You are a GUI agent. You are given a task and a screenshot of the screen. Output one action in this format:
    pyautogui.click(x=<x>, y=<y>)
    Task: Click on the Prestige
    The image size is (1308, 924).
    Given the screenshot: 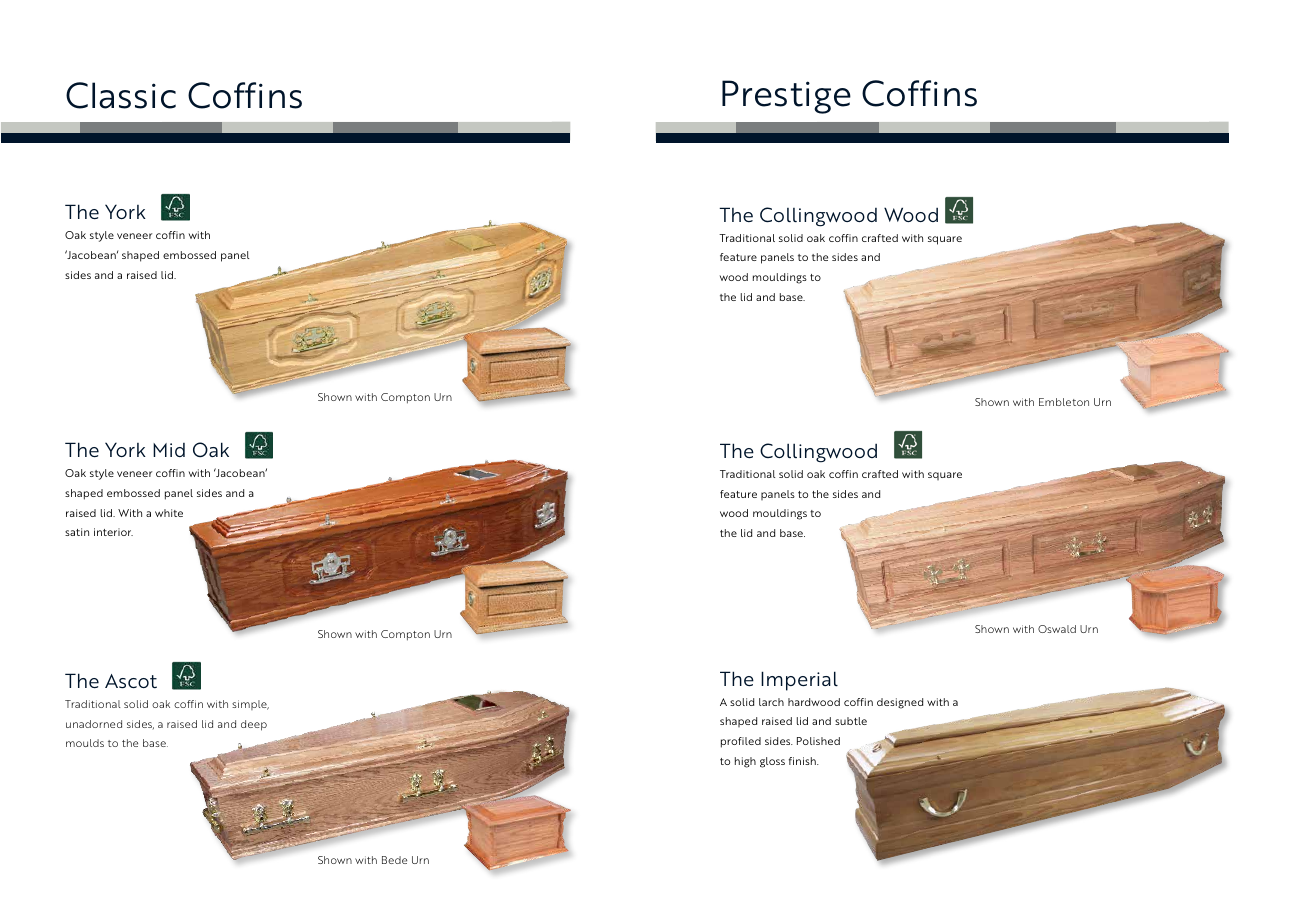 What is the action you would take?
    pyautogui.click(x=786, y=97)
